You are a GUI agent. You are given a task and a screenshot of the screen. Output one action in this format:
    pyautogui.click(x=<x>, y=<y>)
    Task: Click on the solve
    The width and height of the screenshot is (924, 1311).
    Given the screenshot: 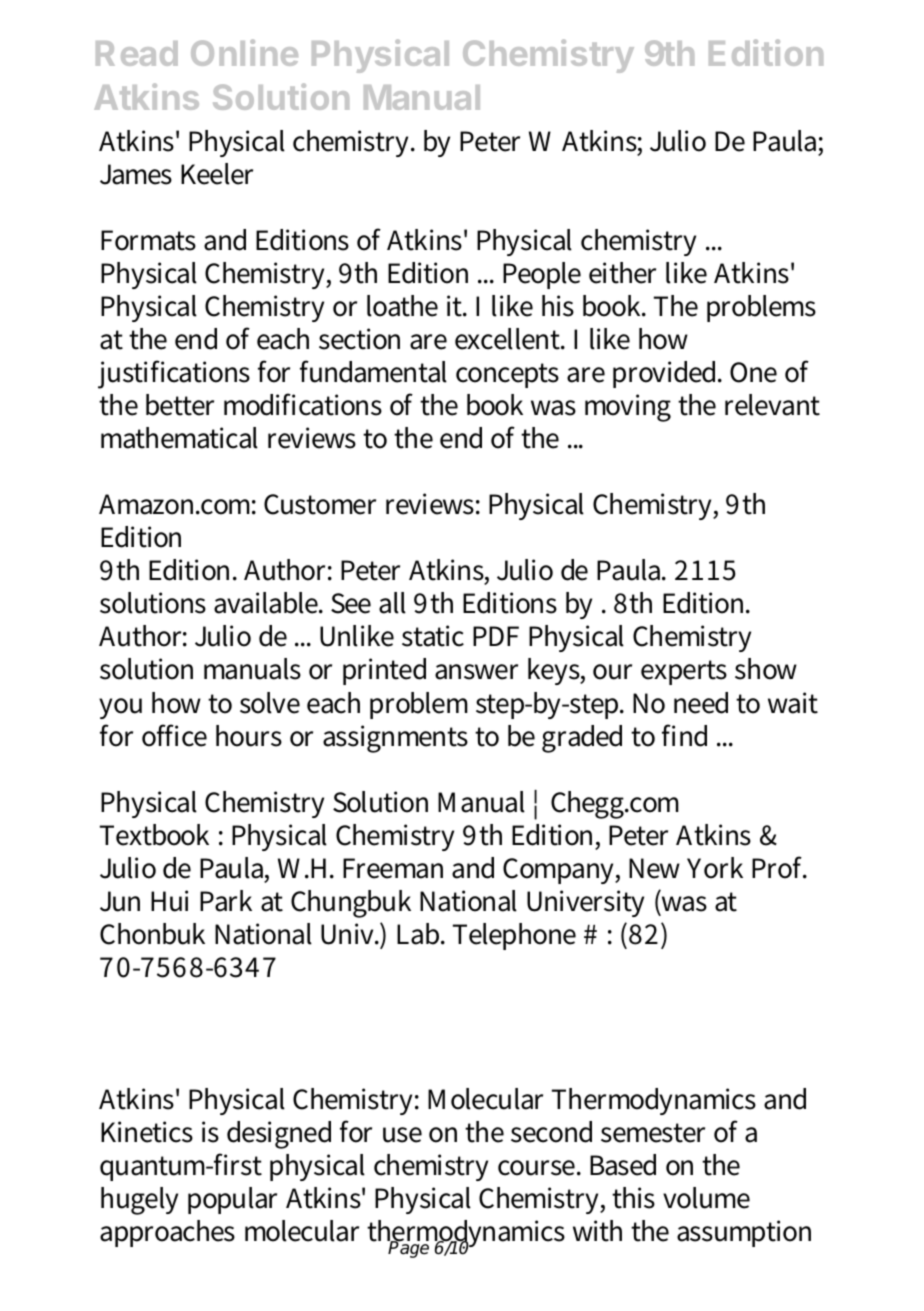 What is the action you would take?
    pyautogui.click(x=270, y=703)
